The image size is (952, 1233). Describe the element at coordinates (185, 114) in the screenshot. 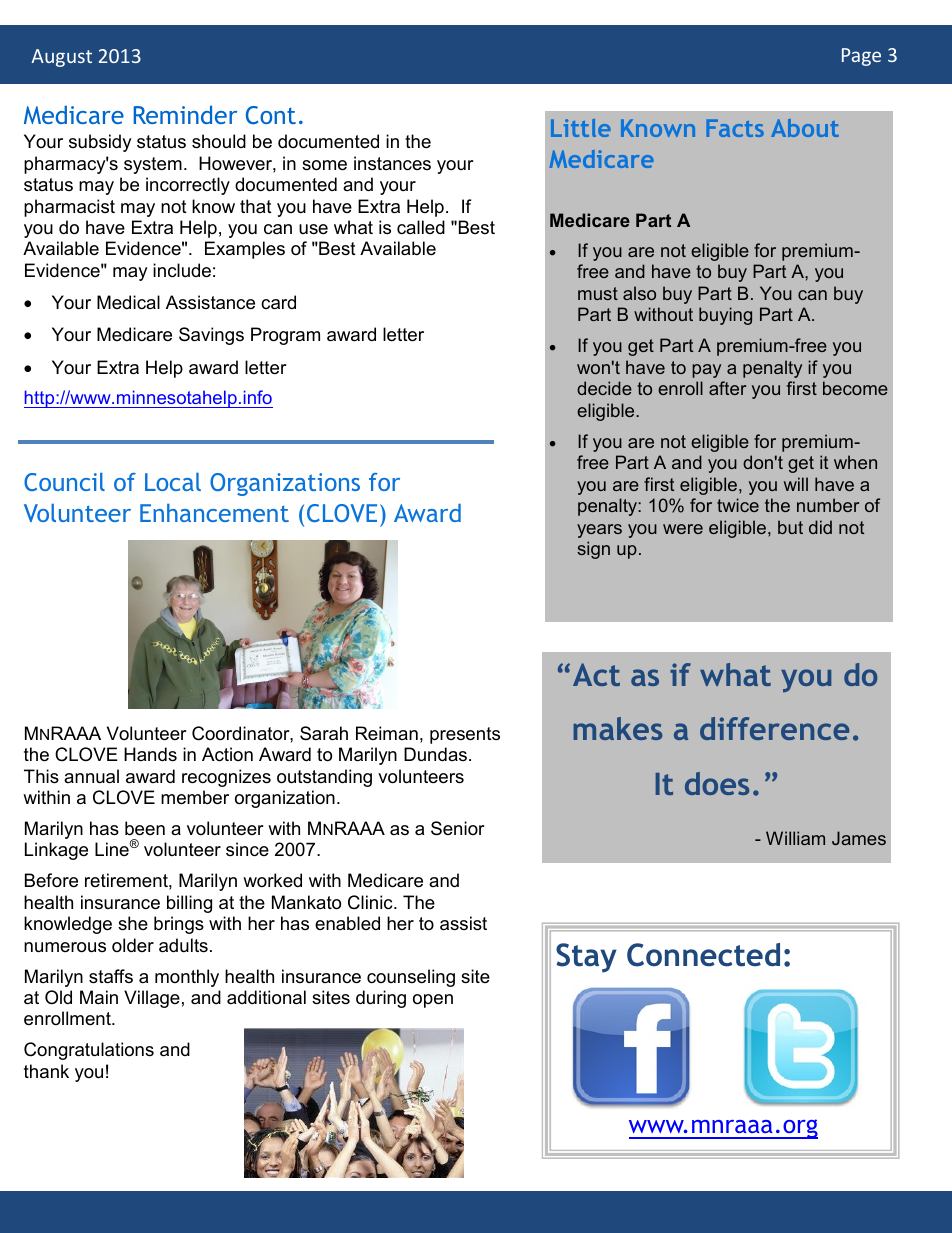

I see `Reminder` at that location.
